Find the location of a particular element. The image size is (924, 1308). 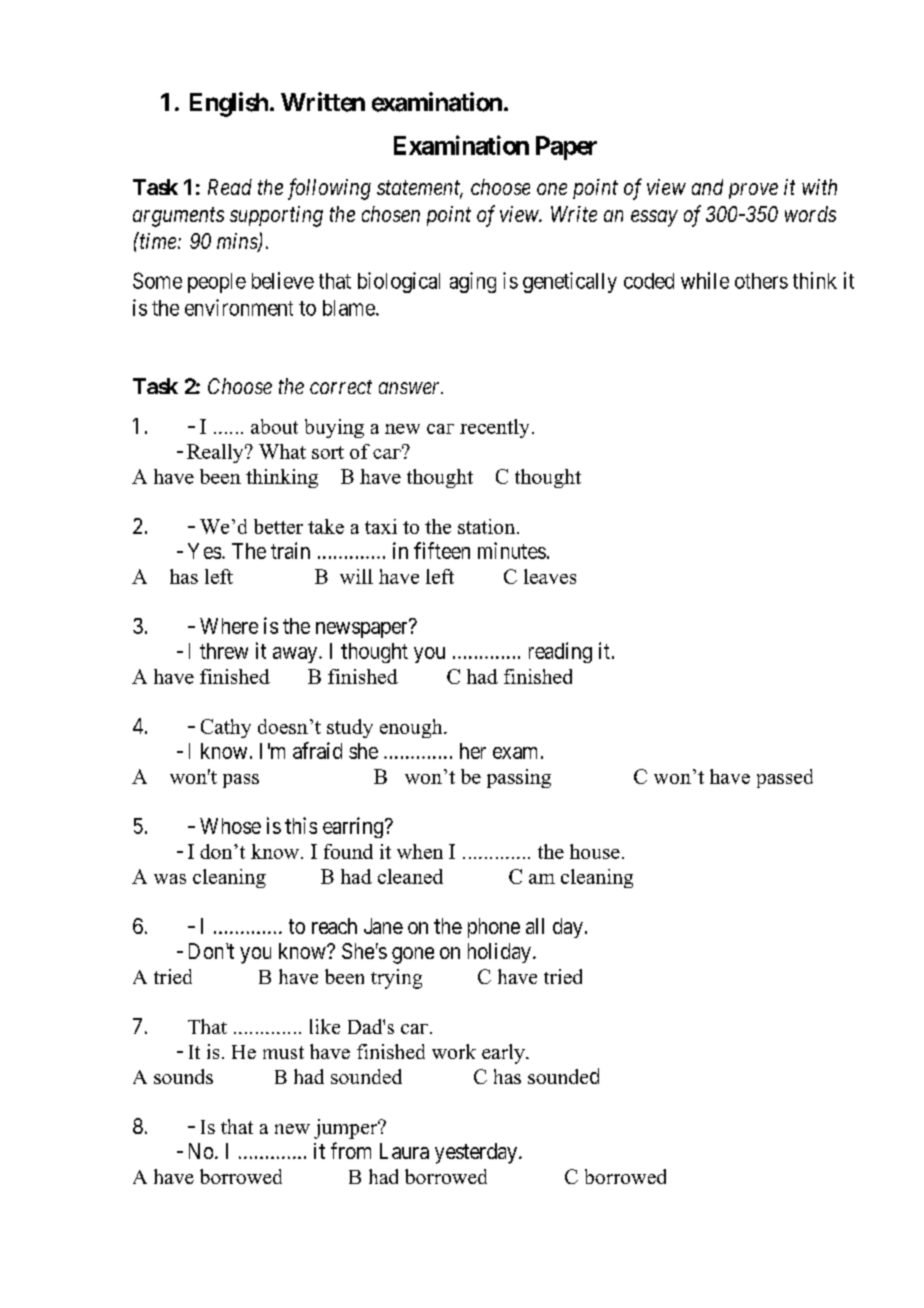

when is located at coordinates (420, 851).
